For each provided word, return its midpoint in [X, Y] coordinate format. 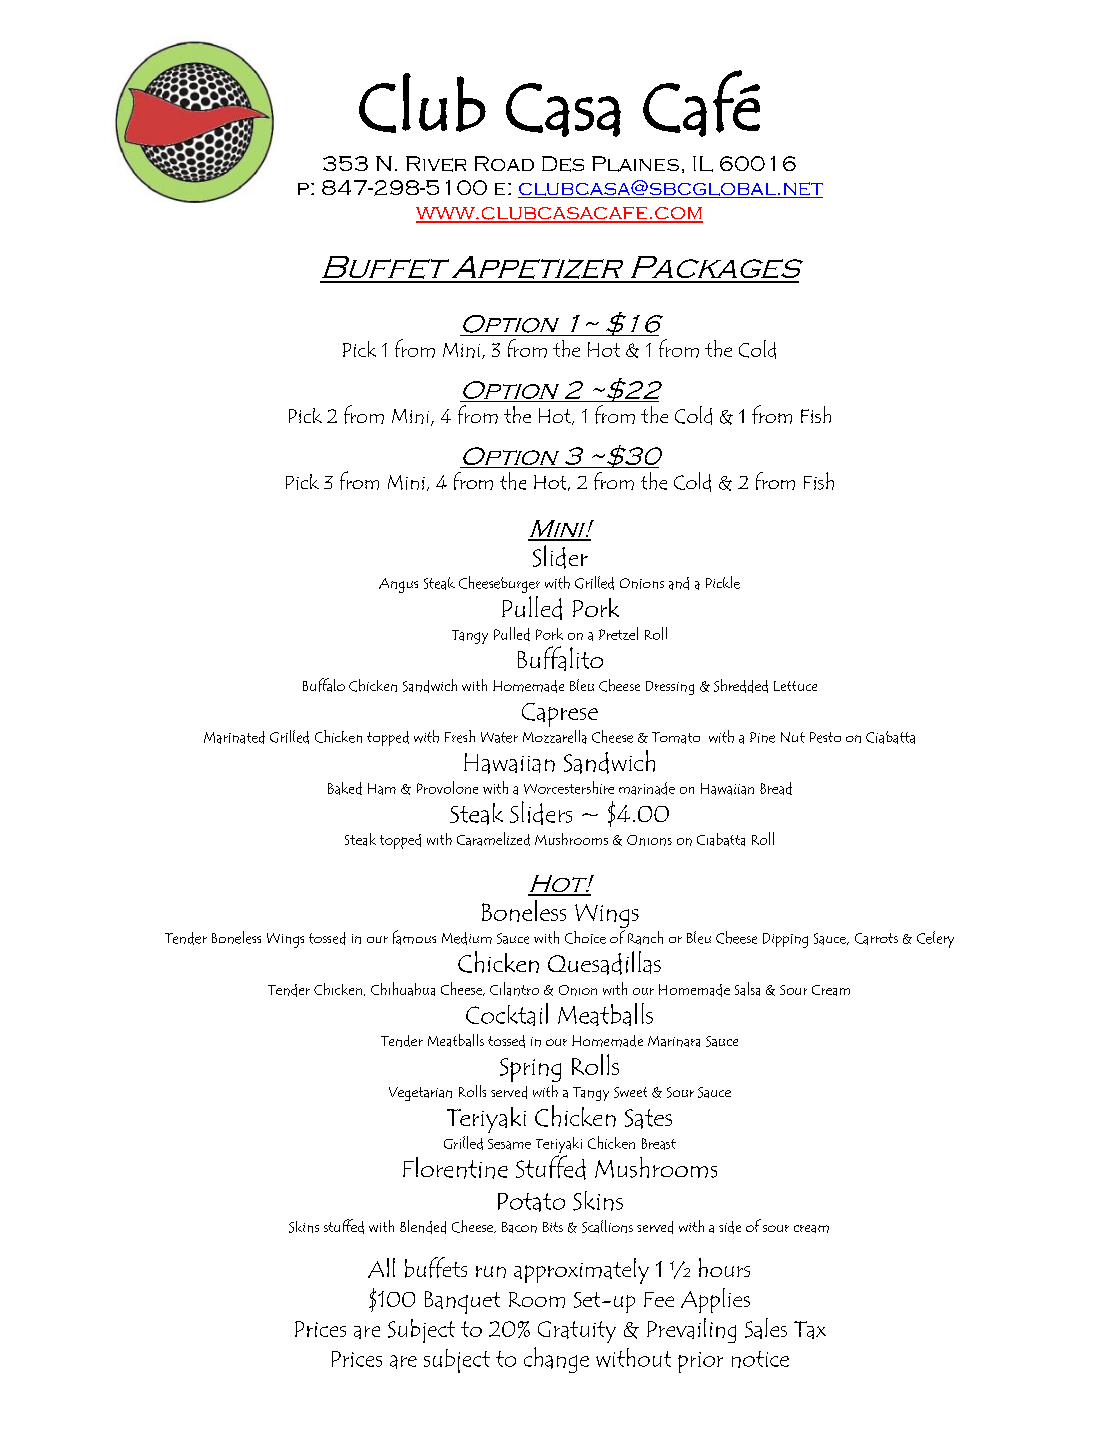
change [556, 1360]
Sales [766, 1328]
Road [504, 163]
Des [563, 164]
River [436, 164]
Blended [423, 1227]
